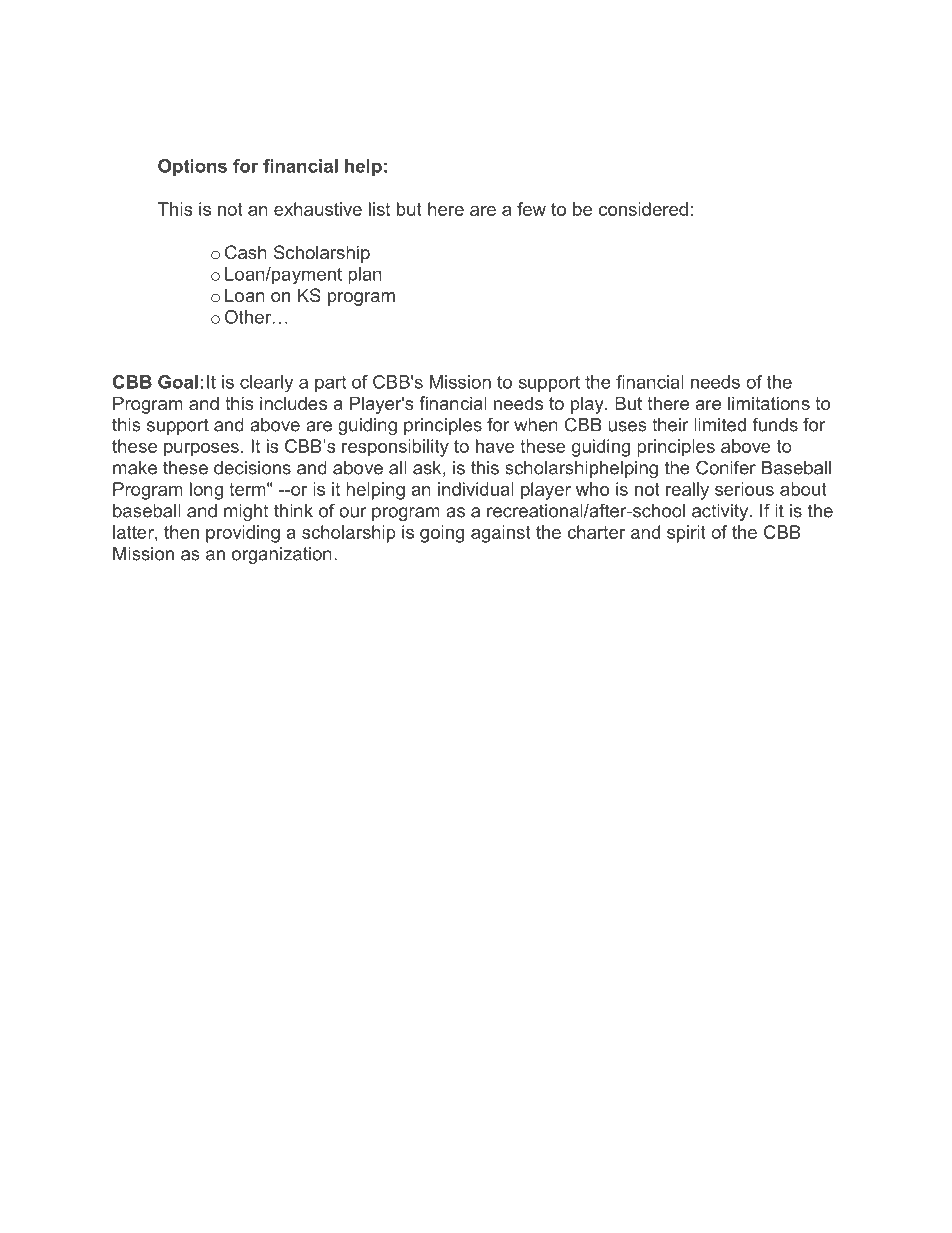 The image size is (952, 1233). What do you see at coordinates (531, 209) in the screenshot?
I see `few` at bounding box center [531, 209].
